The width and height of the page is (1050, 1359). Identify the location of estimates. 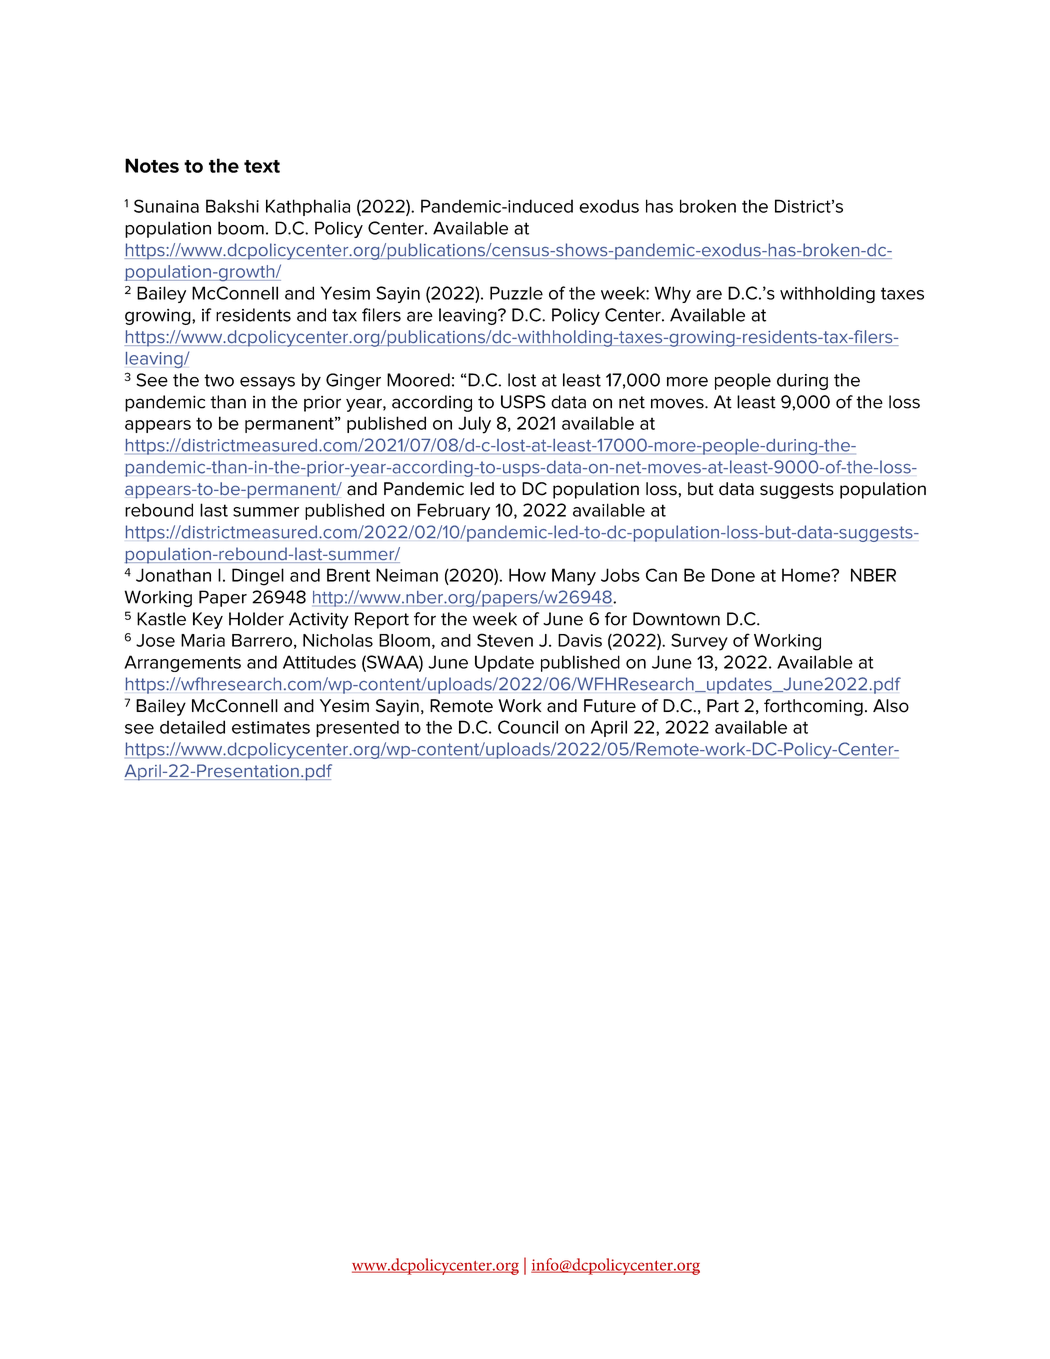
(271, 727).
